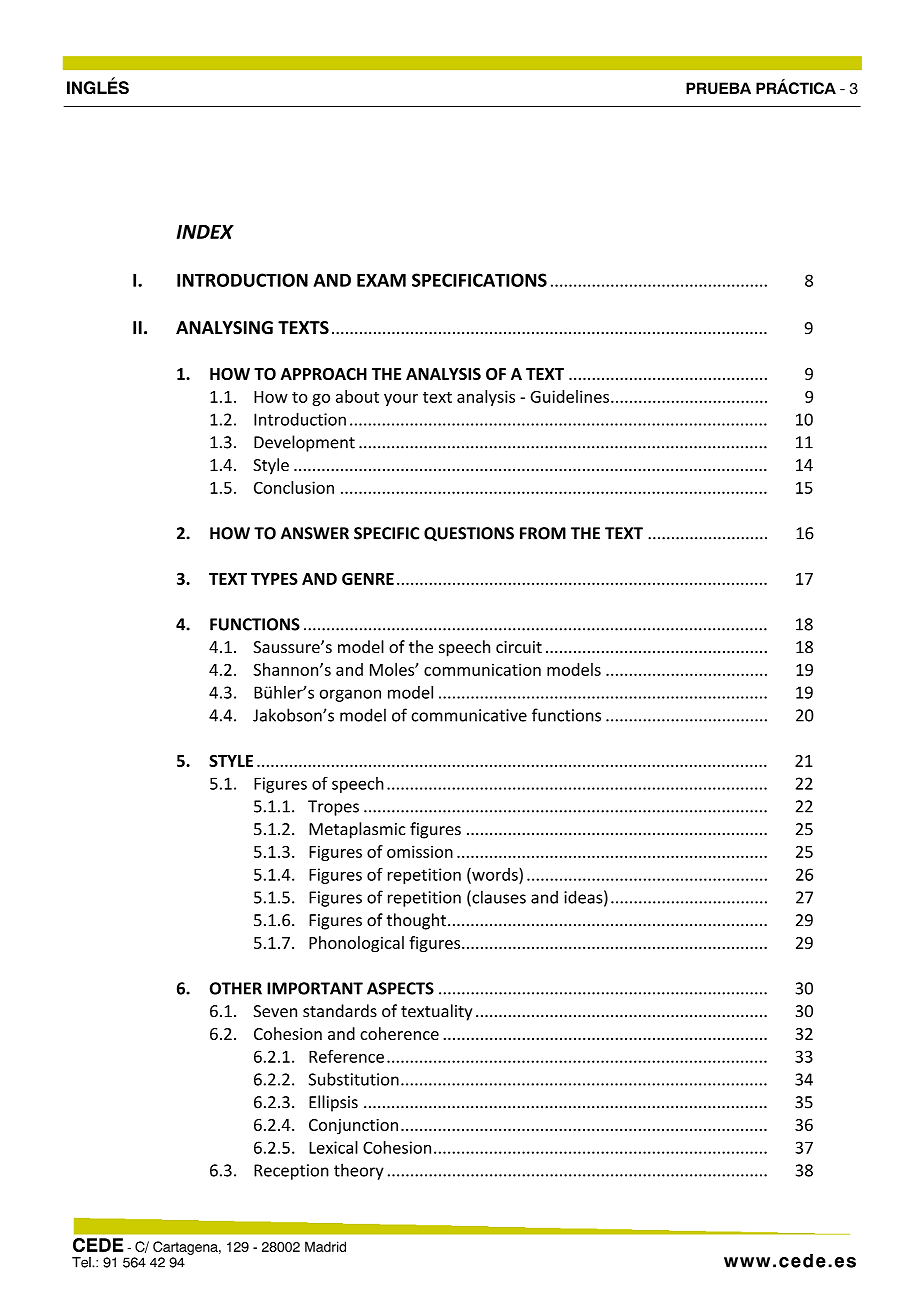 The width and height of the screenshot is (924, 1308). Describe the element at coordinates (359, 1171) in the screenshot. I see `theory` at that location.
